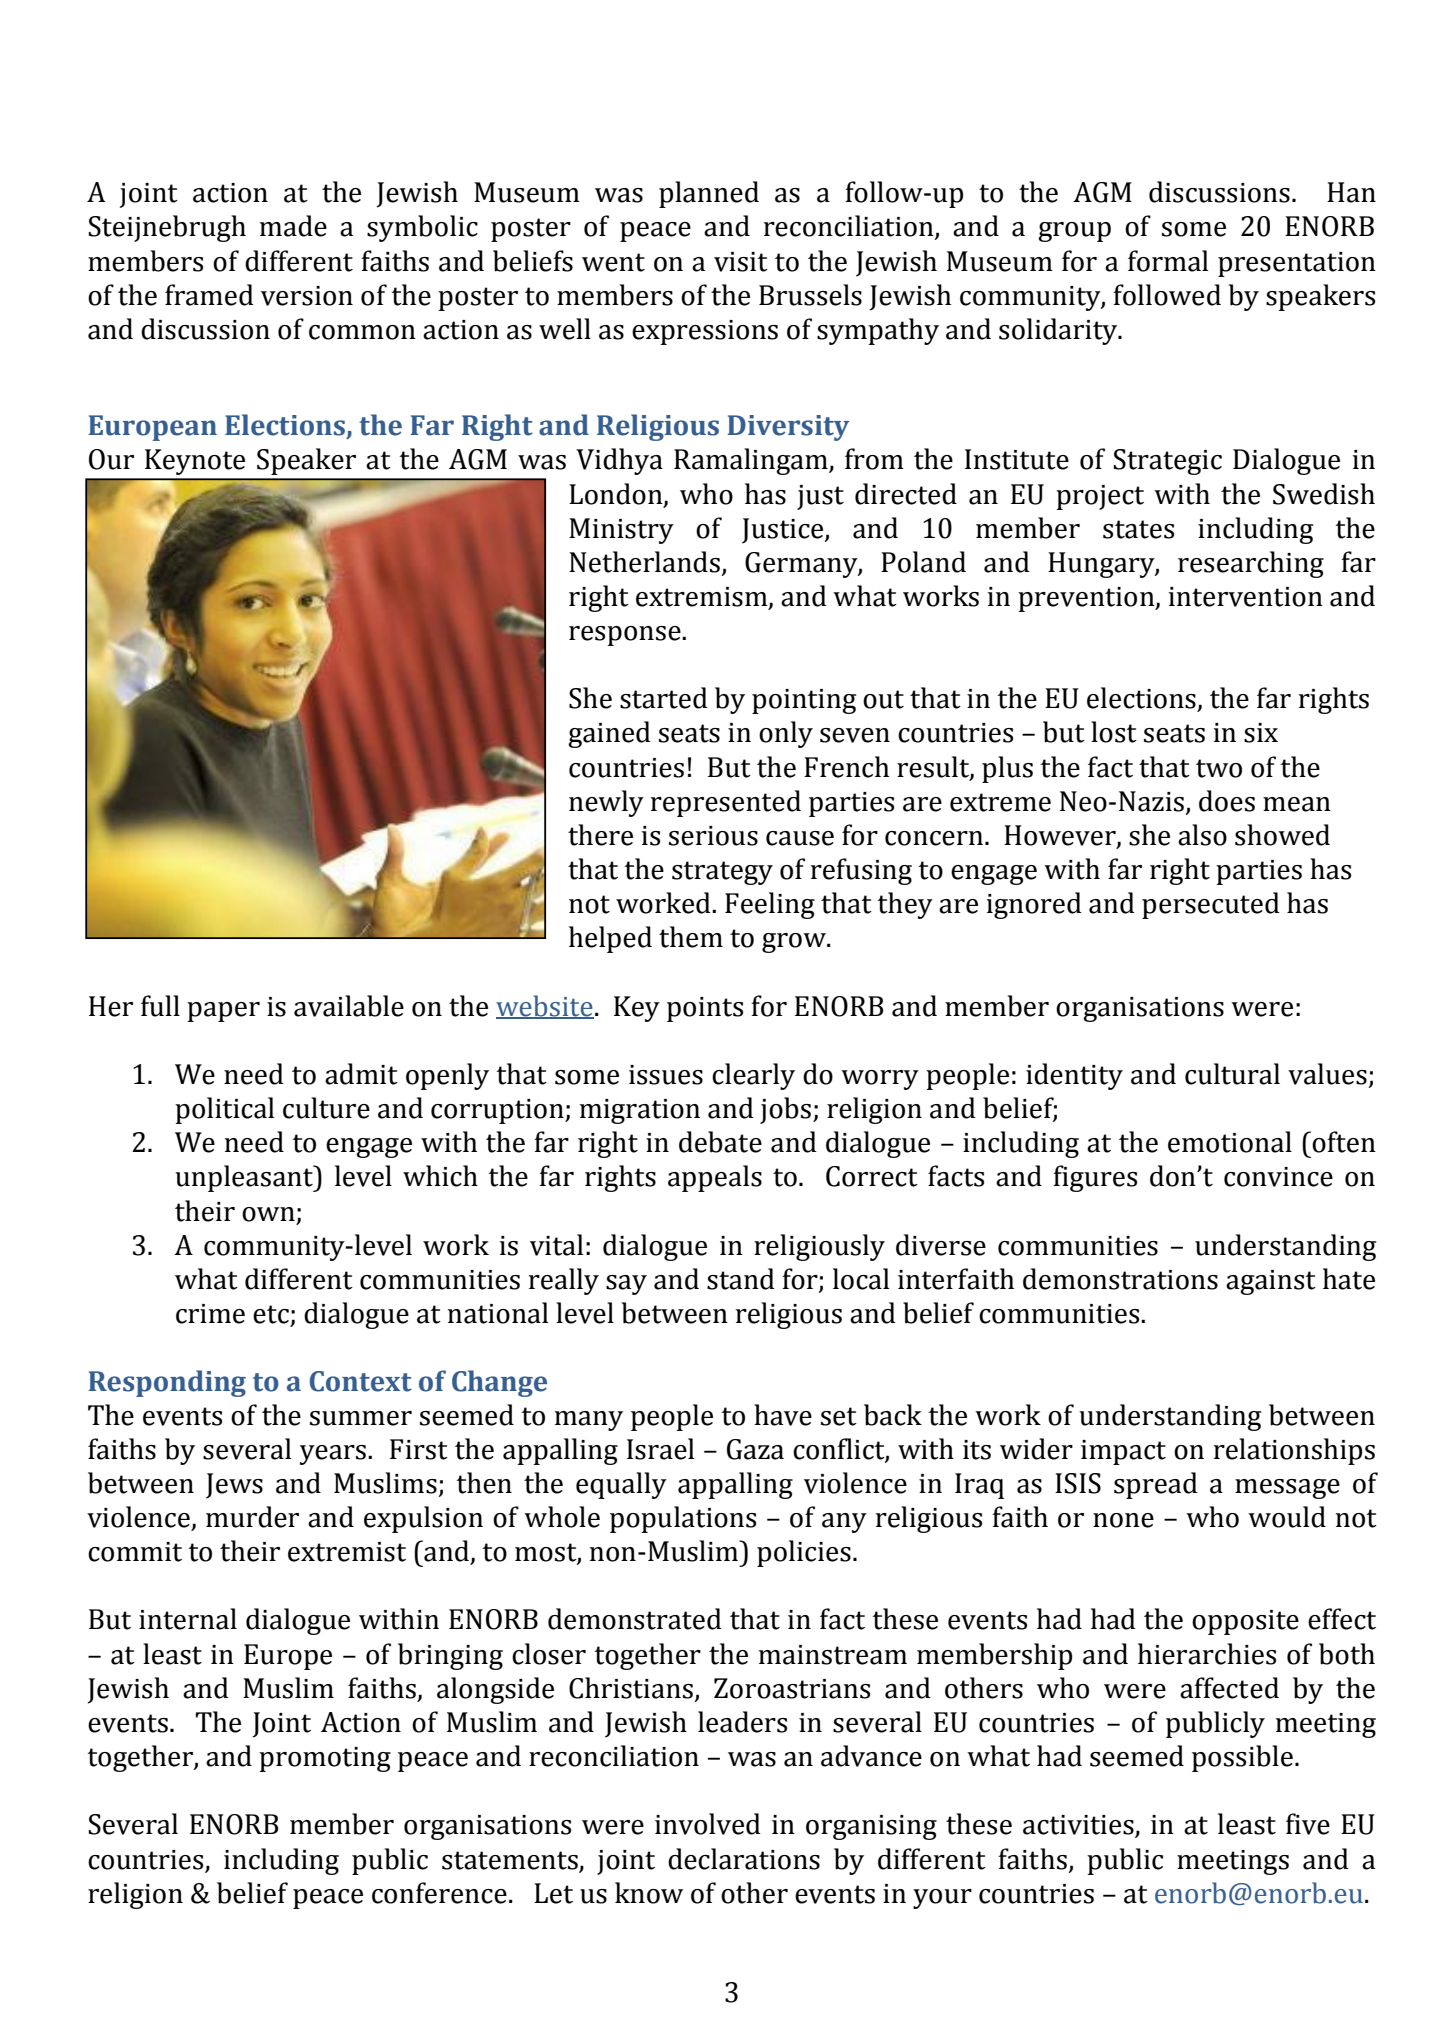 The image size is (1445, 2043). What do you see at coordinates (726, 803) in the screenshot?
I see `represented` at bounding box center [726, 803].
